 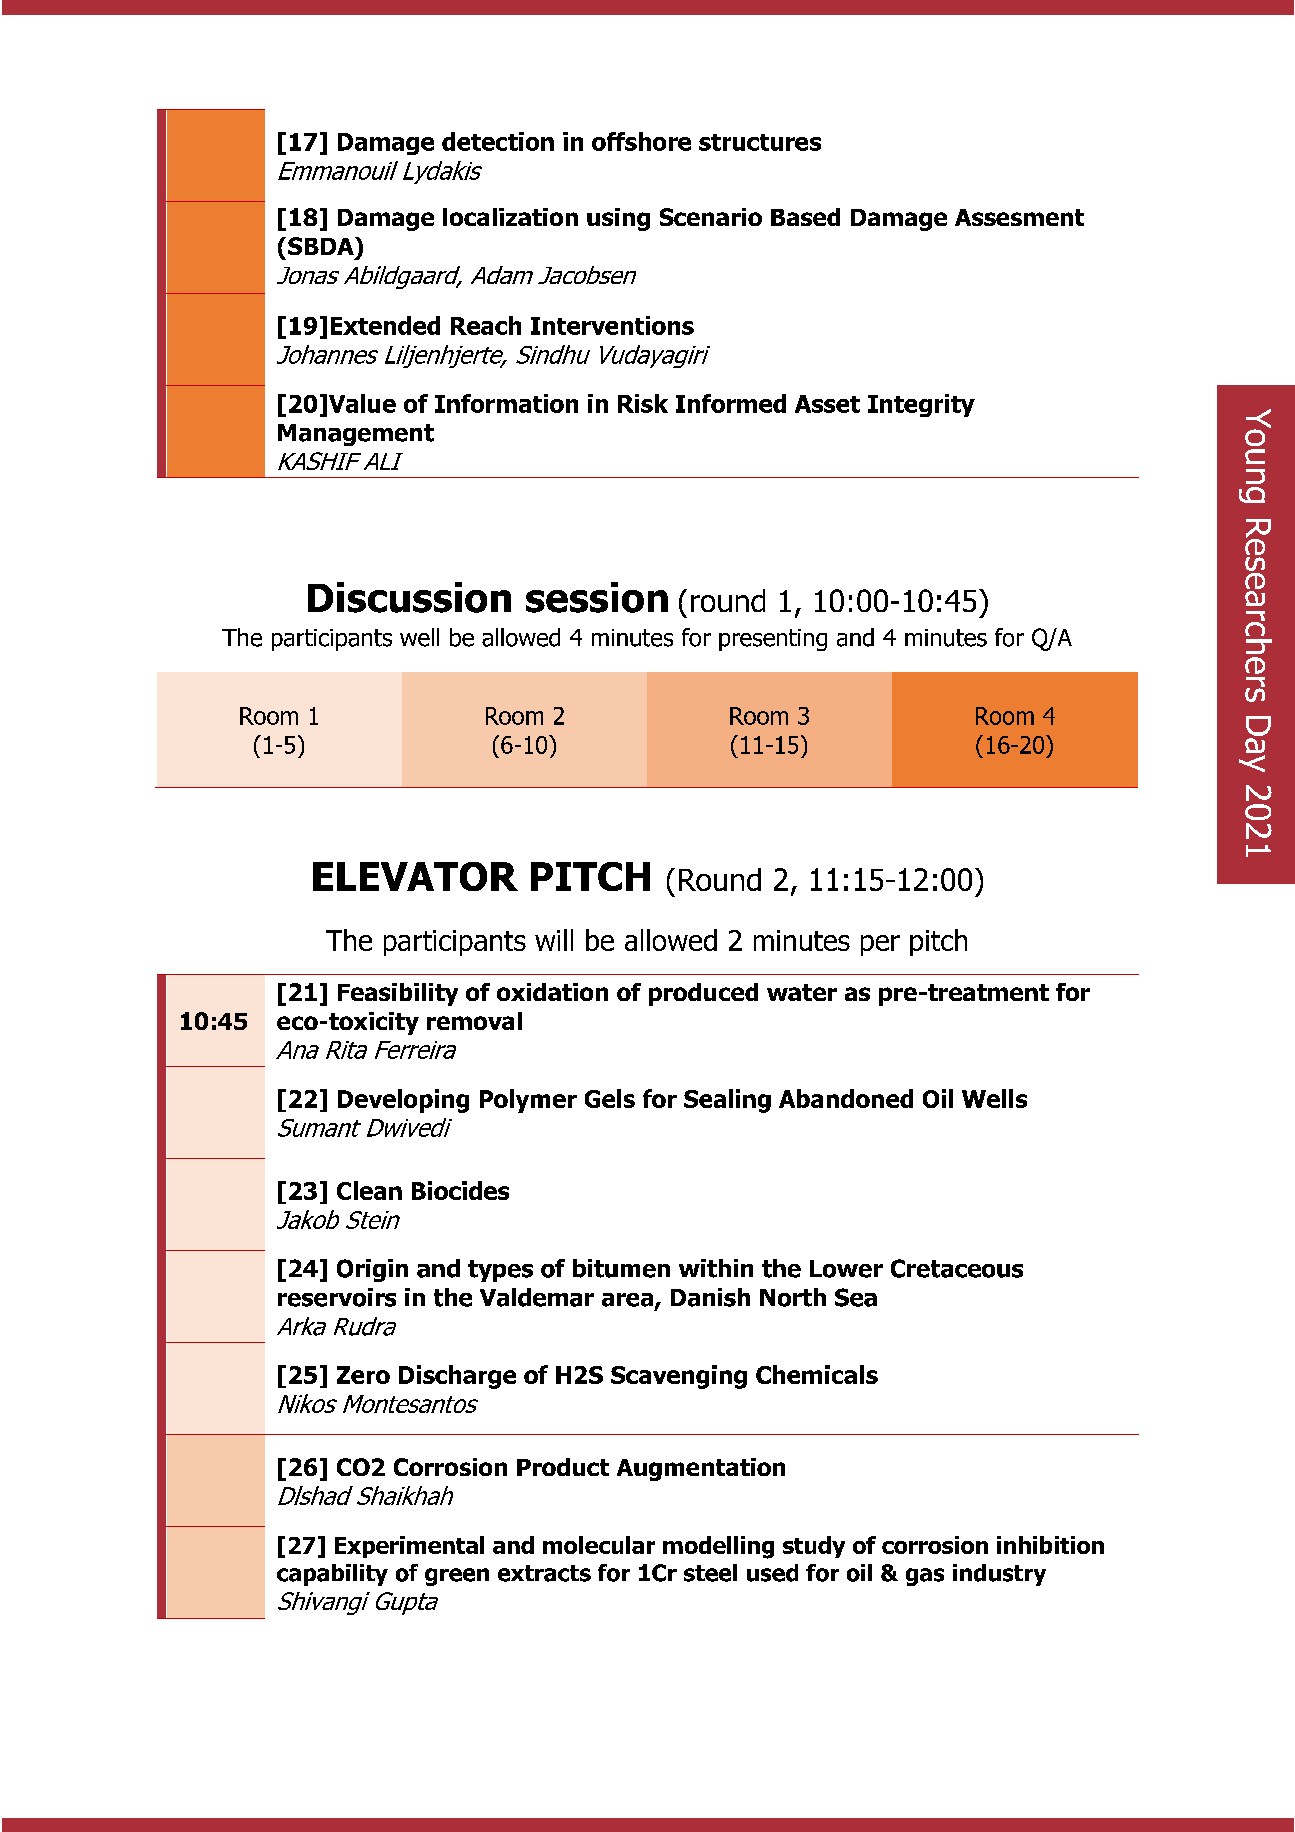 What do you see at coordinates (498, 141) in the page?
I see `detection` at bounding box center [498, 141].
